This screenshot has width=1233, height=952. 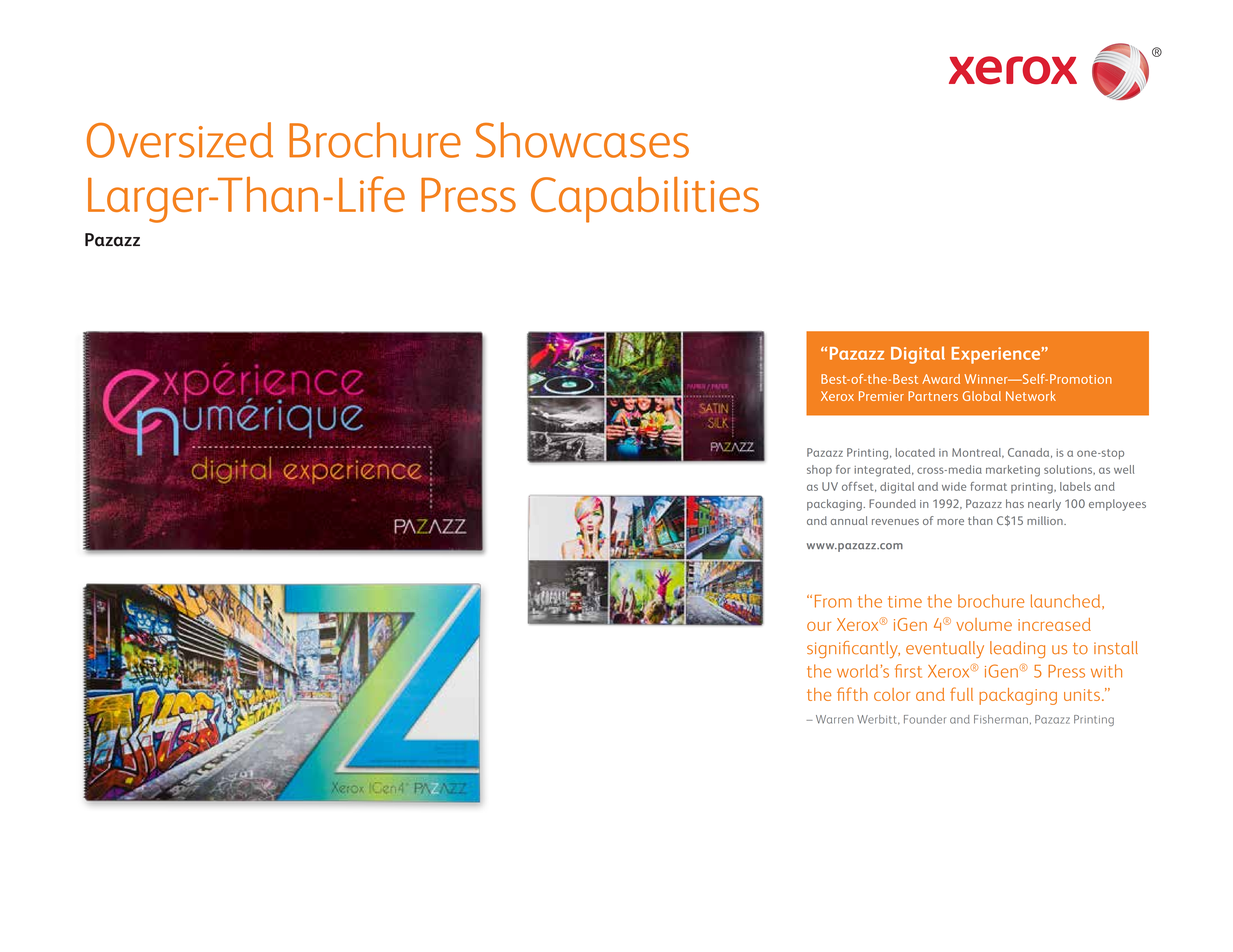 What do you see at coordinates (582, 140) in the screenshot?
I see `Showcases` at bounding box center [582, 140].
